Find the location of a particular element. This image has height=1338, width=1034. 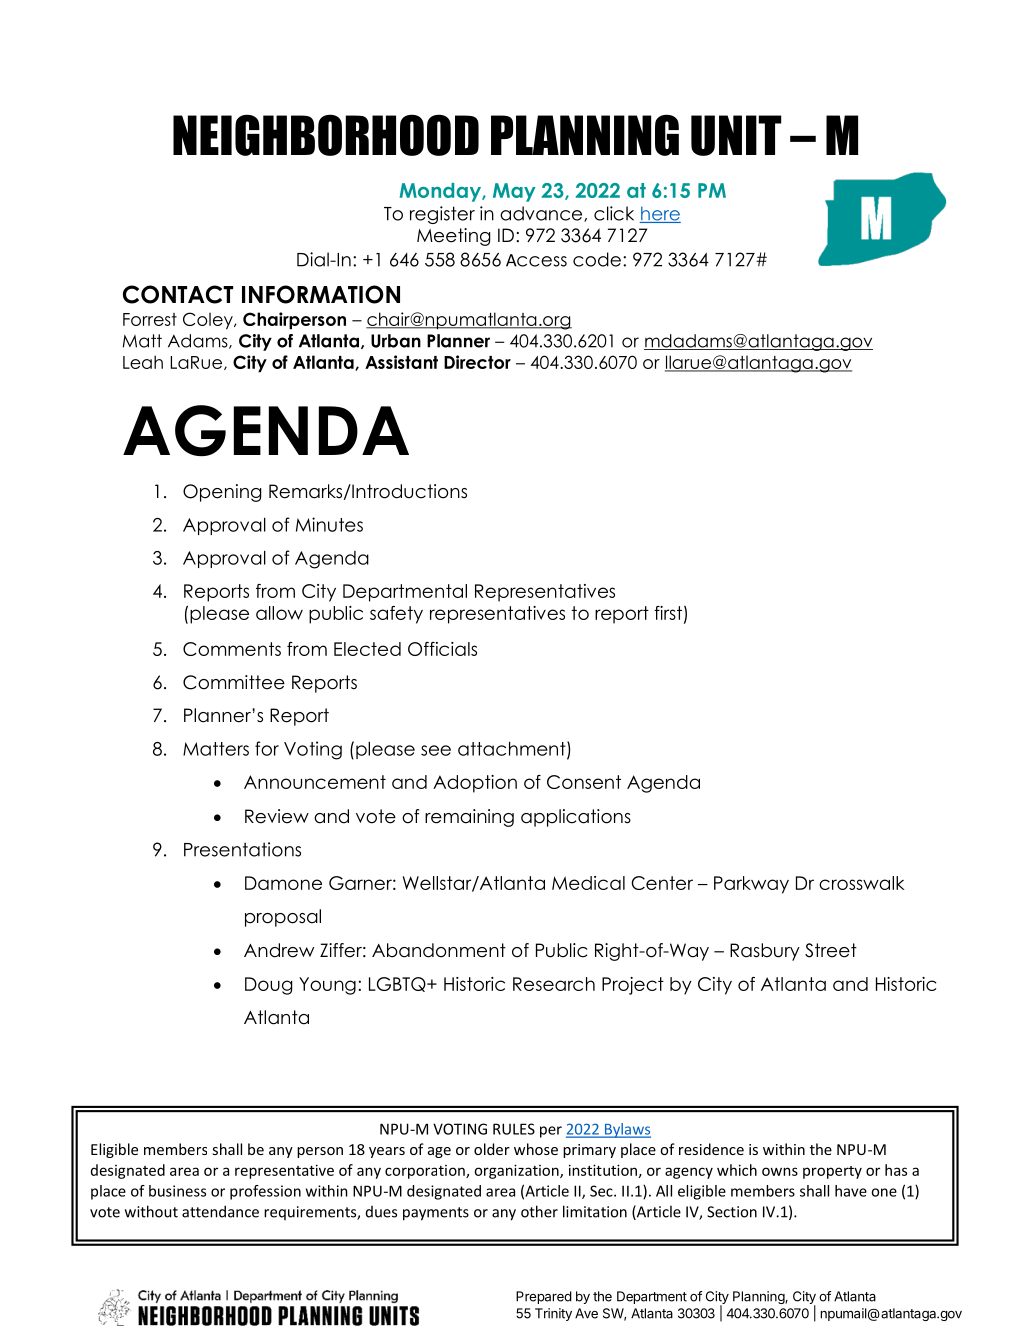

May is located at coordinates (514, 192).
